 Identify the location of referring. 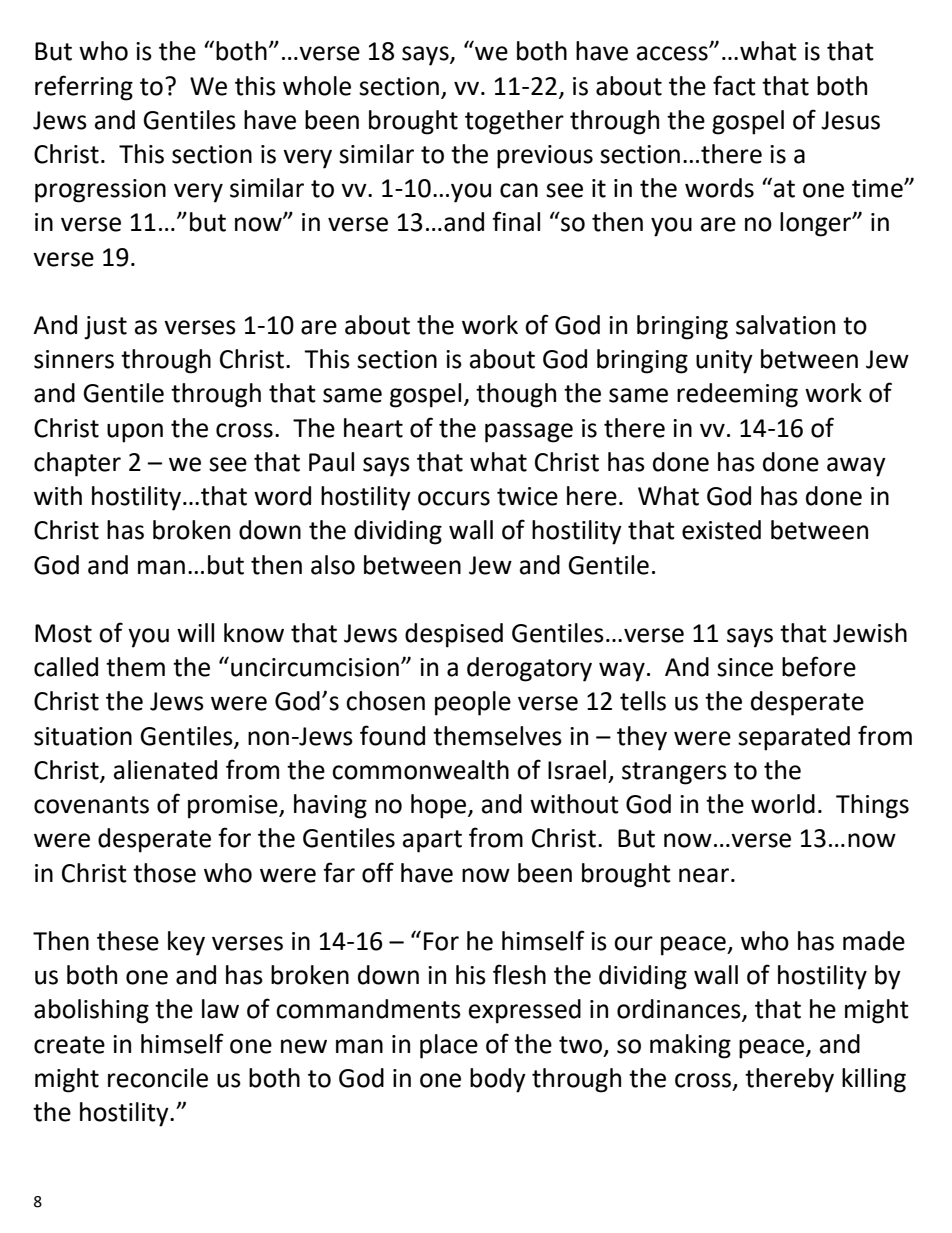
(84, 88).
